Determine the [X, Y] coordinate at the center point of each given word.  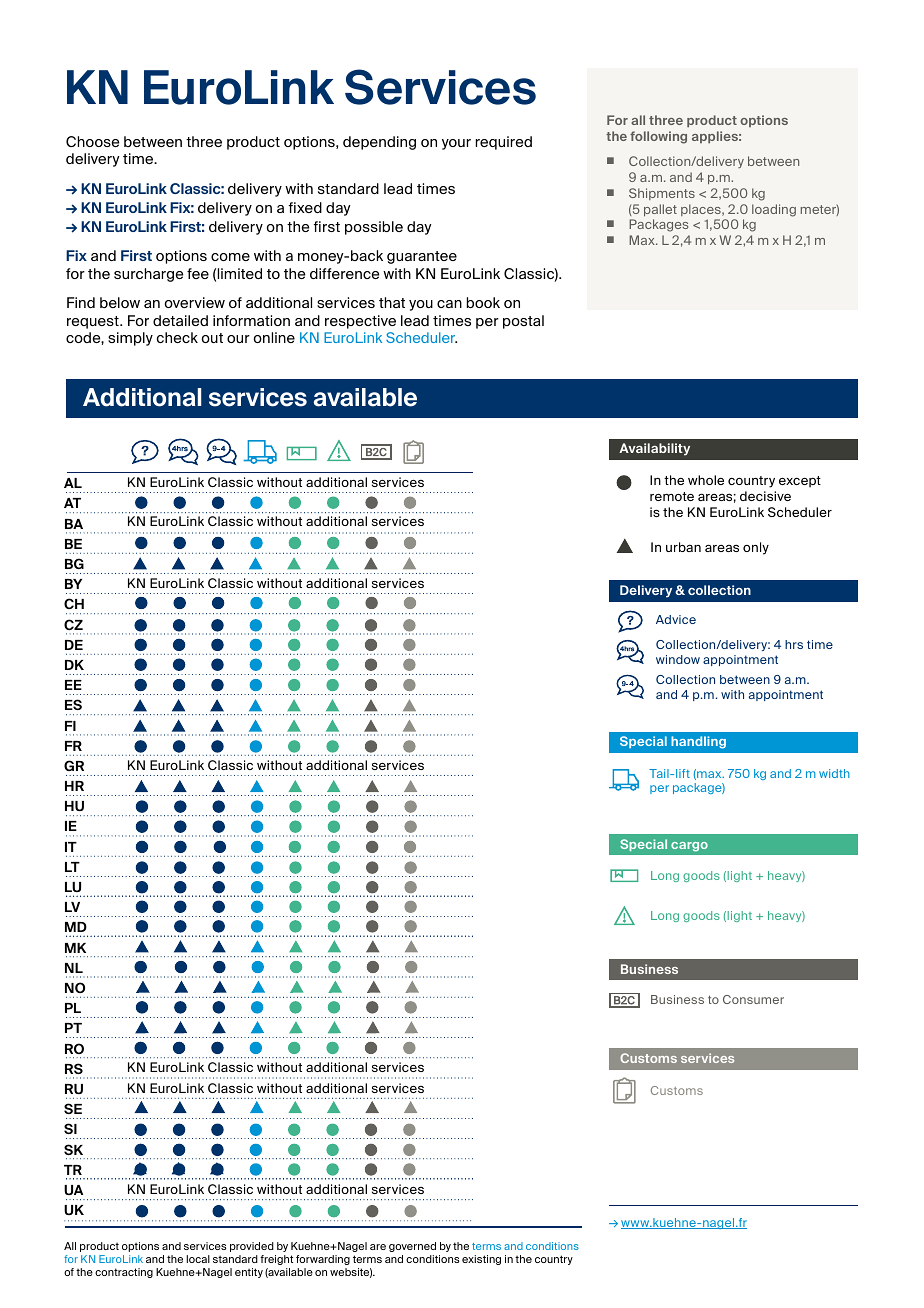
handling [698, 742]
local [198, 1259]
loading [774, 210]
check [177, 337]
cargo [689, 847]
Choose [92, 141]
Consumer [753, 999]
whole [706, 480]
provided [252, 1247]
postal [523, 322]
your [456, 144]
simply [130, 339]
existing [481, 1260]
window [678, 659]
